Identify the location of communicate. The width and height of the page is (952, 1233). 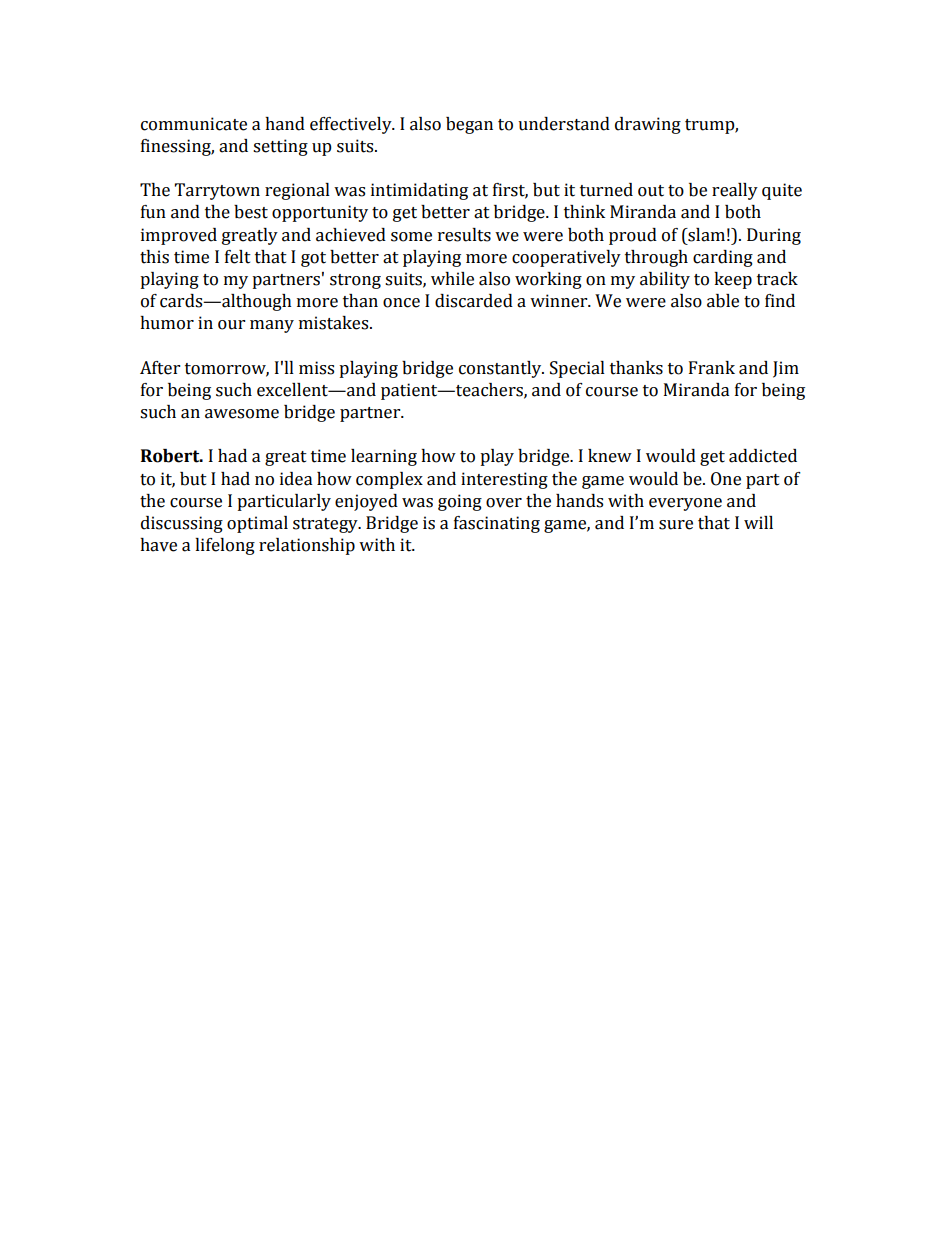
(194, 124).
